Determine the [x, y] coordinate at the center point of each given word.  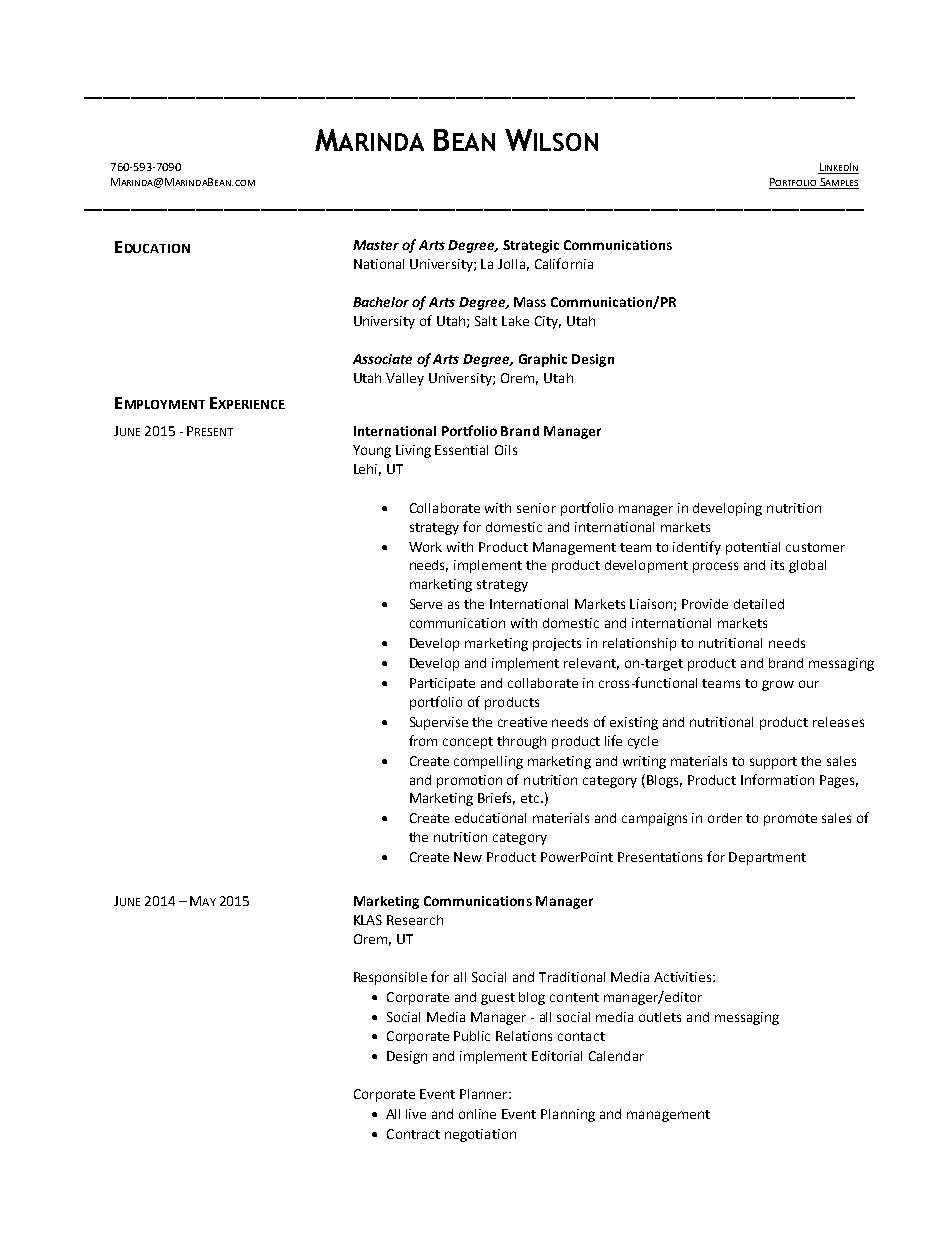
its [777, 565]
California [564, 263]
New [468, 857]
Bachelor [381, 302]
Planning [568, 1115]
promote [790, 820]
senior [536, 508]
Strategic [531, 246]
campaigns [654, 819]
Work [425, 547]
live [416, 1114]
